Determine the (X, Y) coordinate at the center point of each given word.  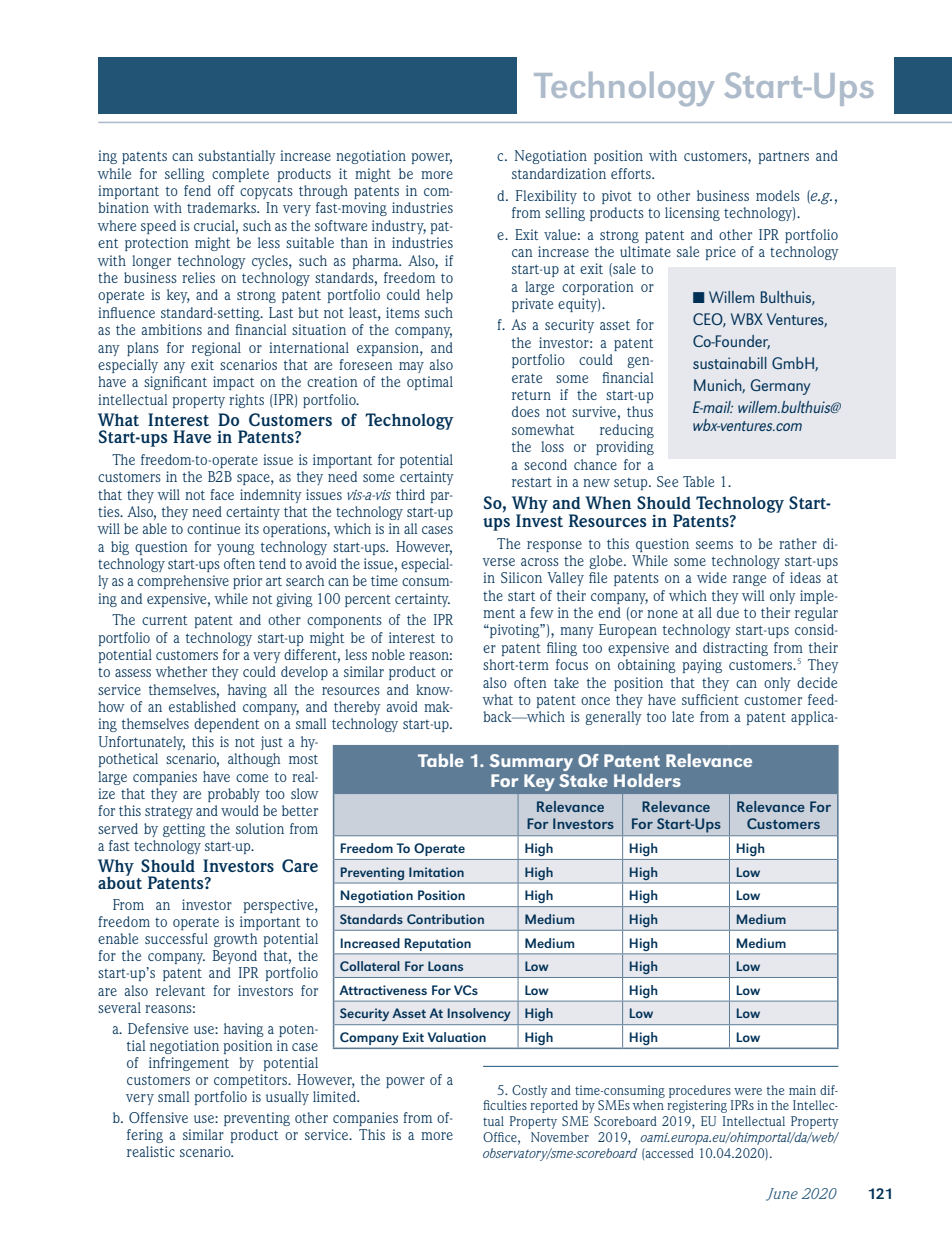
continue (213, 528)
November (560, 1137)
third (410, 494)
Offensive (158, 1117)
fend (197, 190)
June (782, 1194)
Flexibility (546, 197)
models (778, 195)
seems (714, 545)
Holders (647, 780)
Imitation (436, 872)
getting (184, 830)
